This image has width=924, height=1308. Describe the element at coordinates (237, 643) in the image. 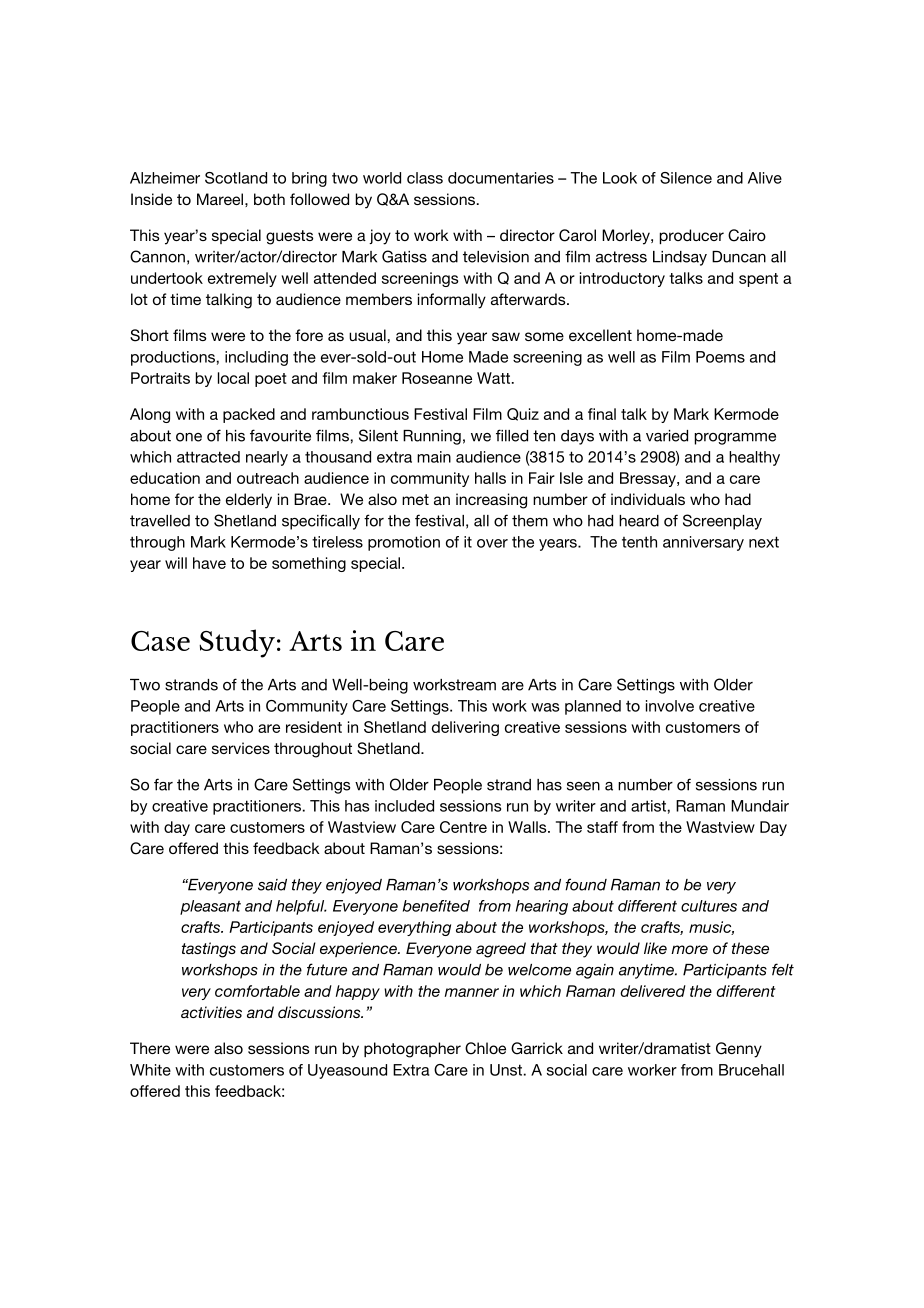

I see `Study` at that location.
